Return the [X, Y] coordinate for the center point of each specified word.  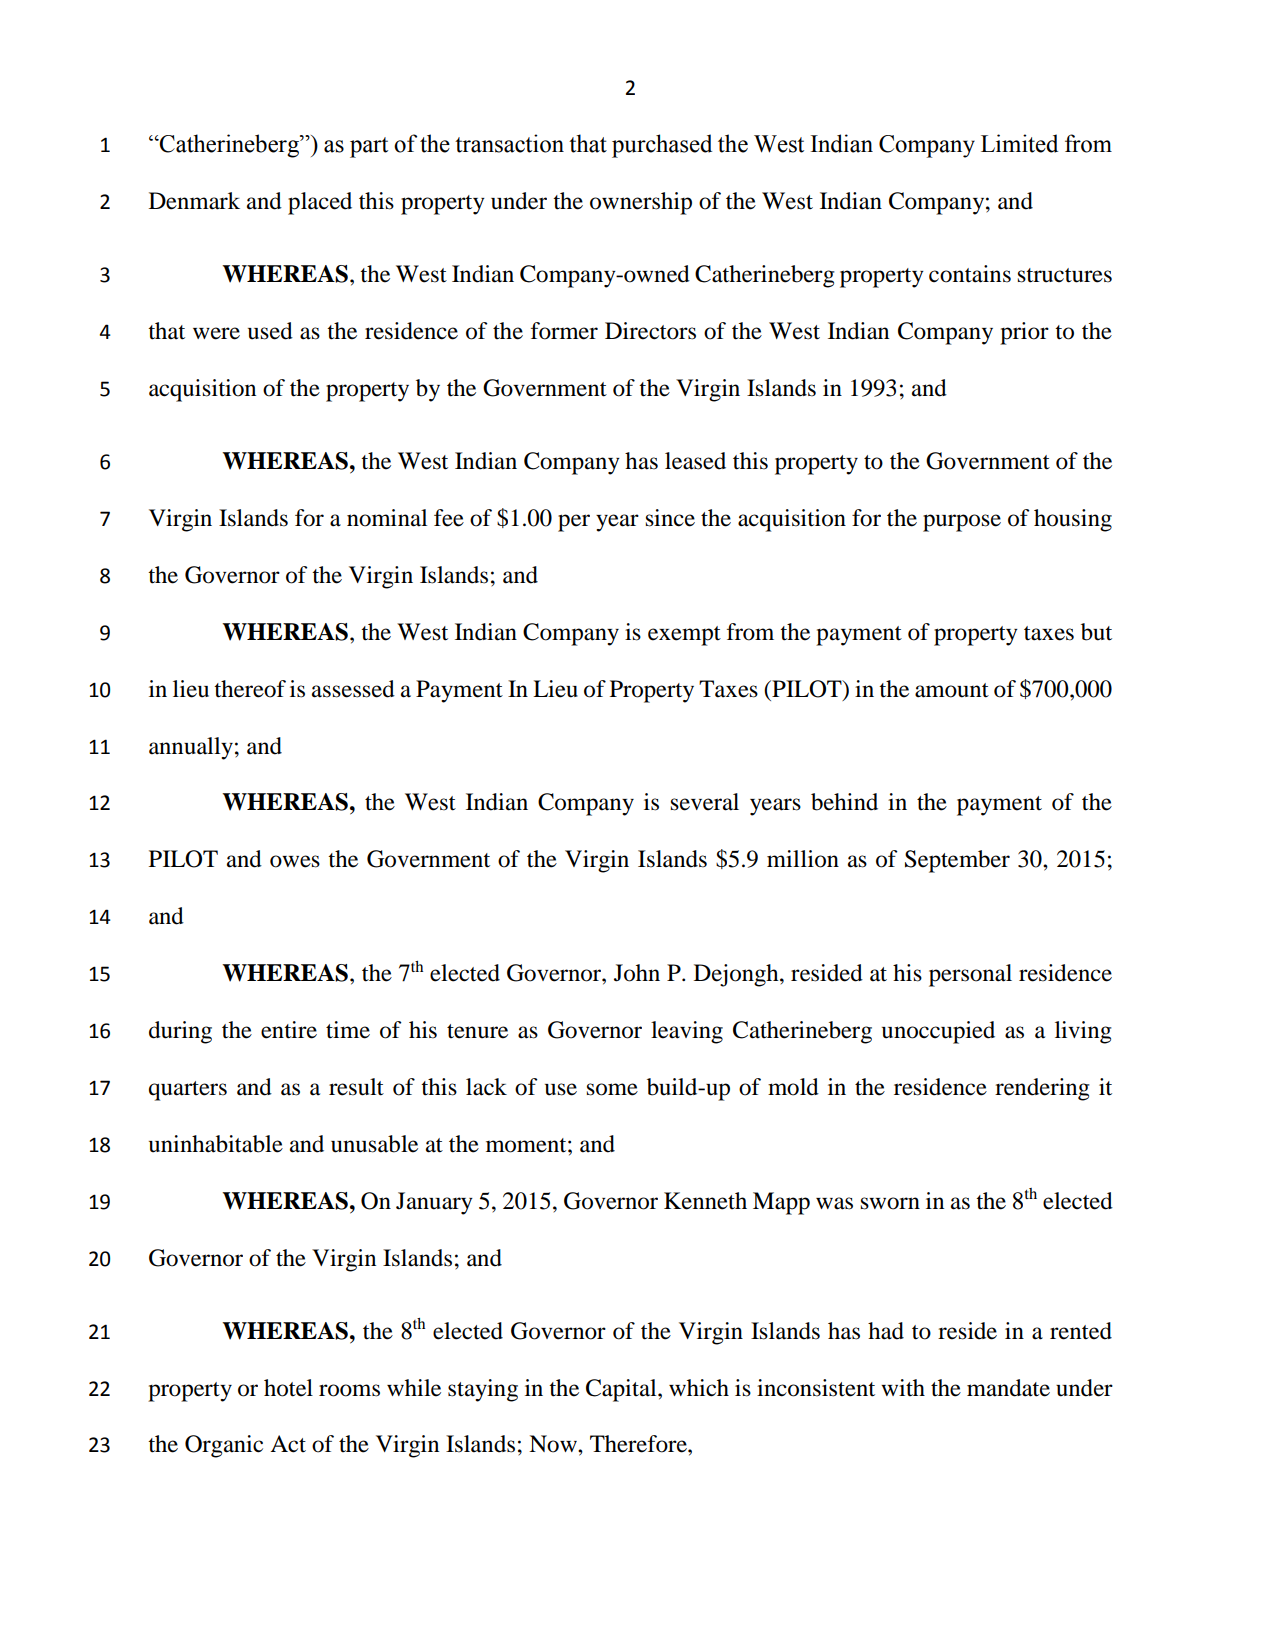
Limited [1019, 143]
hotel [288, 1388]
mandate [1008, 1388]
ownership [641, 203]
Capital [622, 1390]
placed [320, 203]
